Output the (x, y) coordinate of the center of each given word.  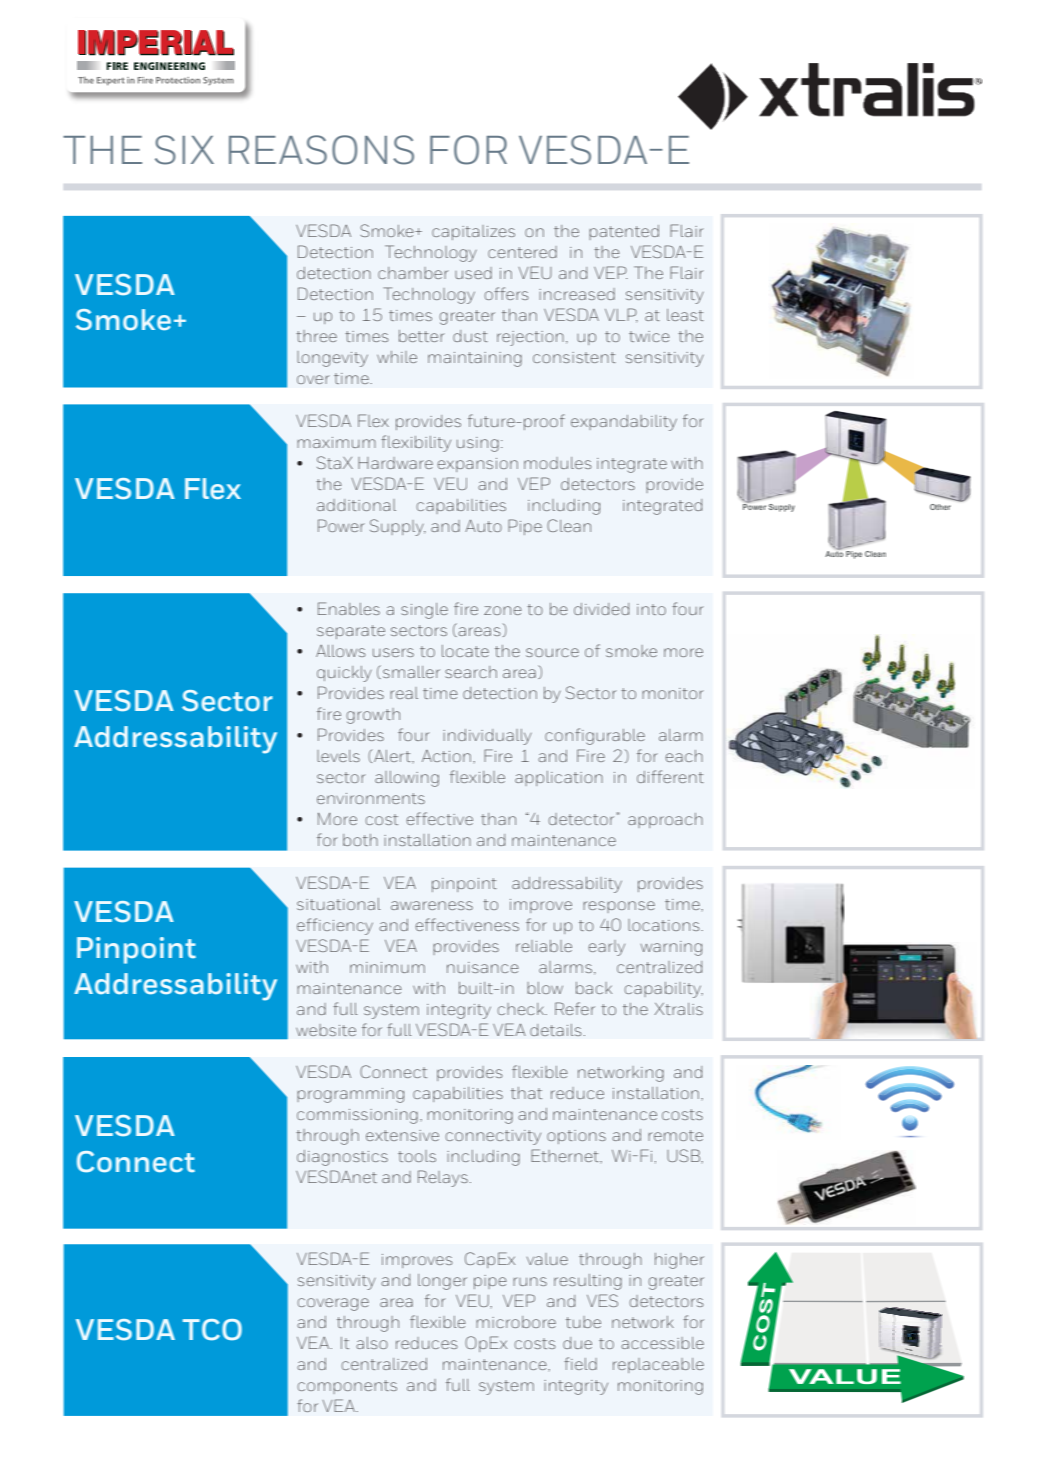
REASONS (321, 150)
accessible (662, 1343)
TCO (212, 1330)
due (577, 1343)
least (685, 315)
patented (624, 232)
